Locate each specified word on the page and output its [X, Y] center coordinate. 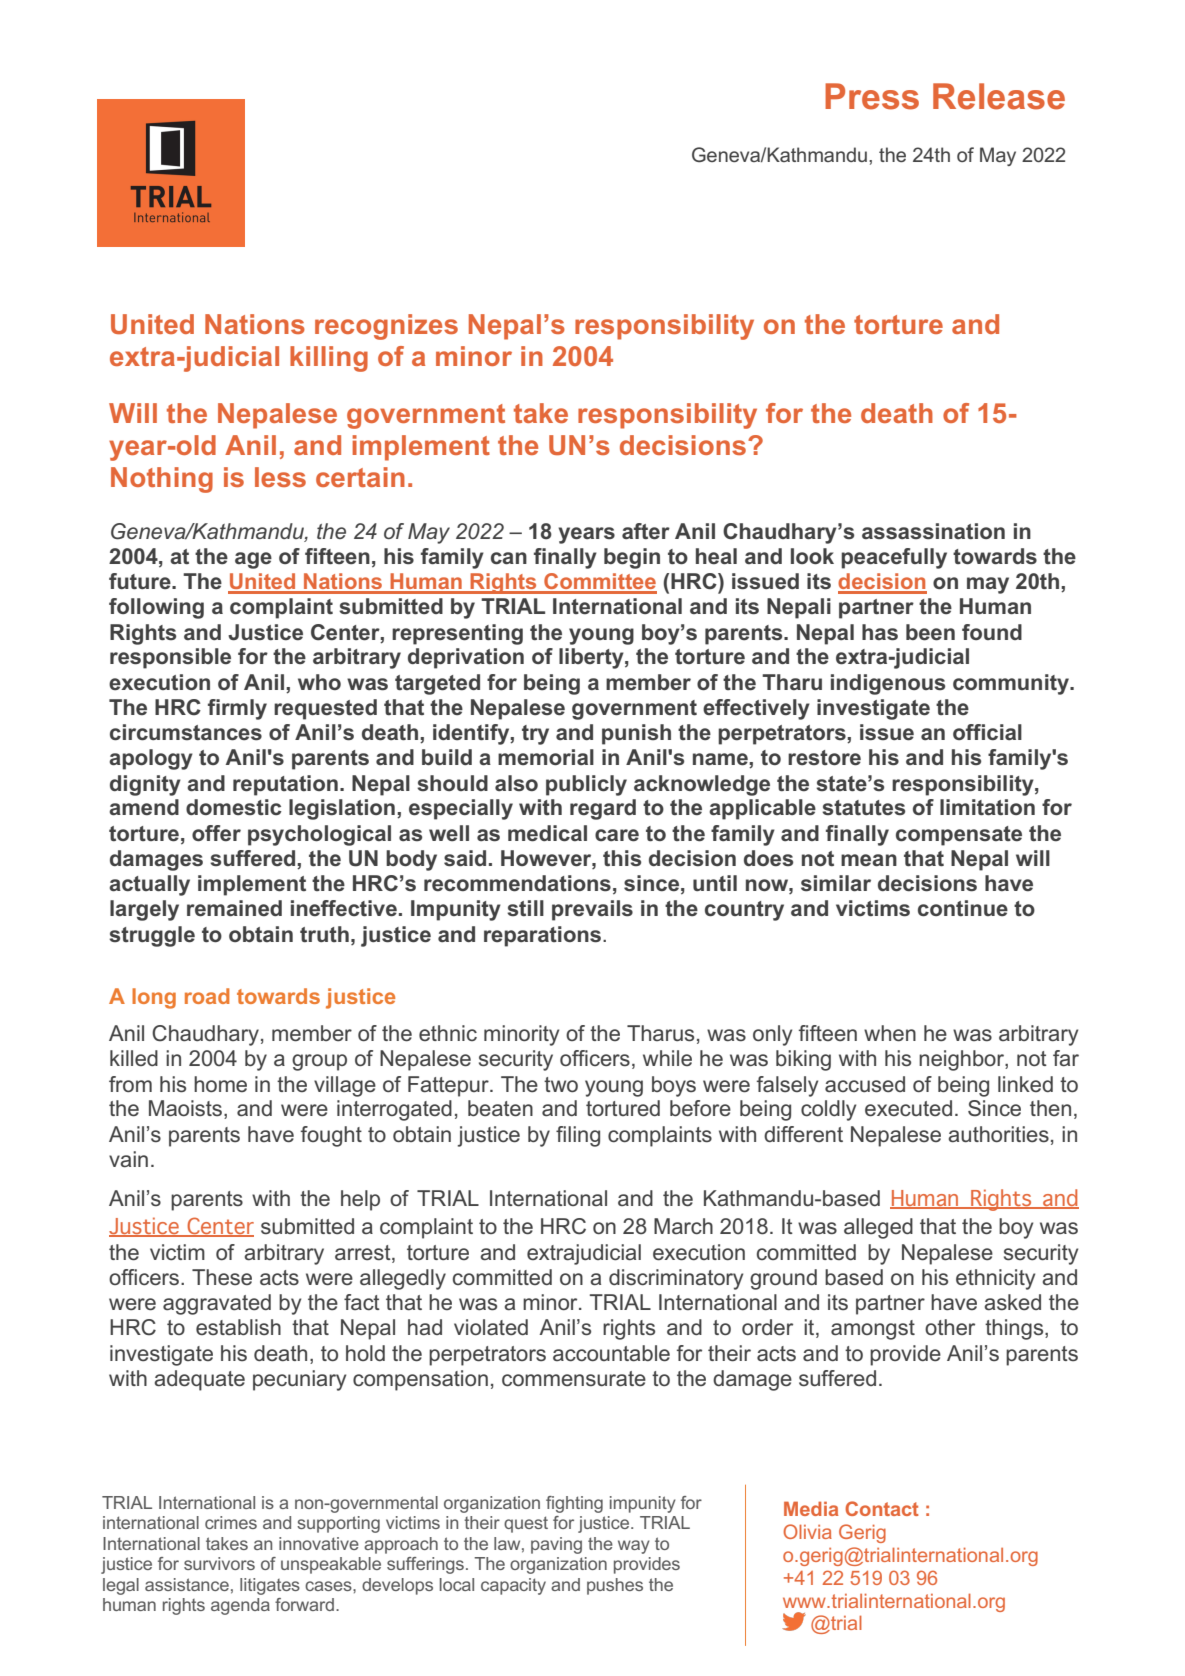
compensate [959, 836]
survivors [219, 1563]
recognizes [386, 327]
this [622, 858]
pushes [615, 1586]
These [222, 1277]
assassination [933, 531]
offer [216, 833]
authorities [999, 1134]
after [646, 531]
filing [578, 1136]
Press [872, 96]
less [280, 477]
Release [999, 96]
